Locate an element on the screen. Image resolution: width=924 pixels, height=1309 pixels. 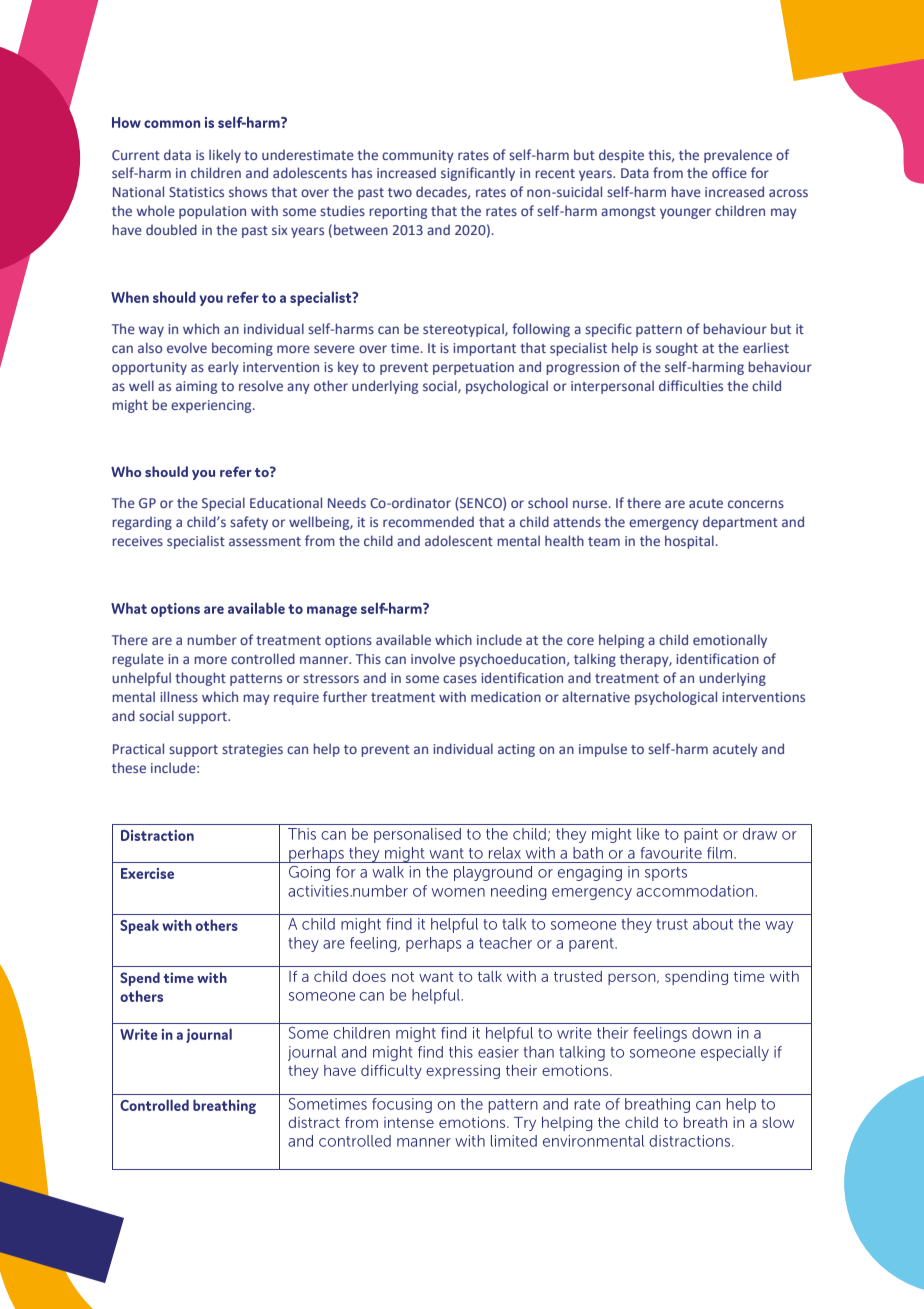
school is located at coordinates (548, 502).
